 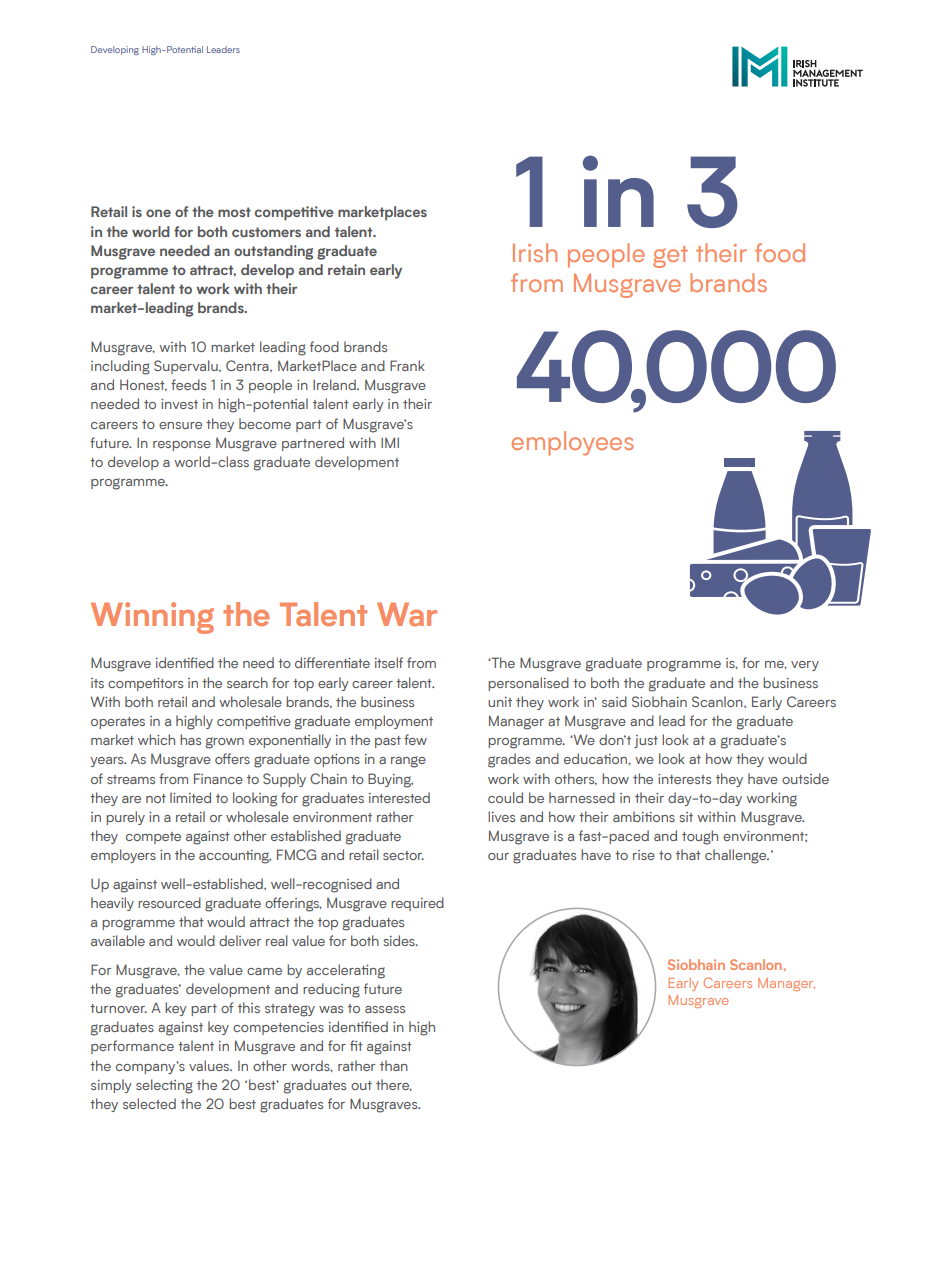 What do you see at coordinates (234, 212) in the document?
I see `most` at bounding box center [234, 212].
